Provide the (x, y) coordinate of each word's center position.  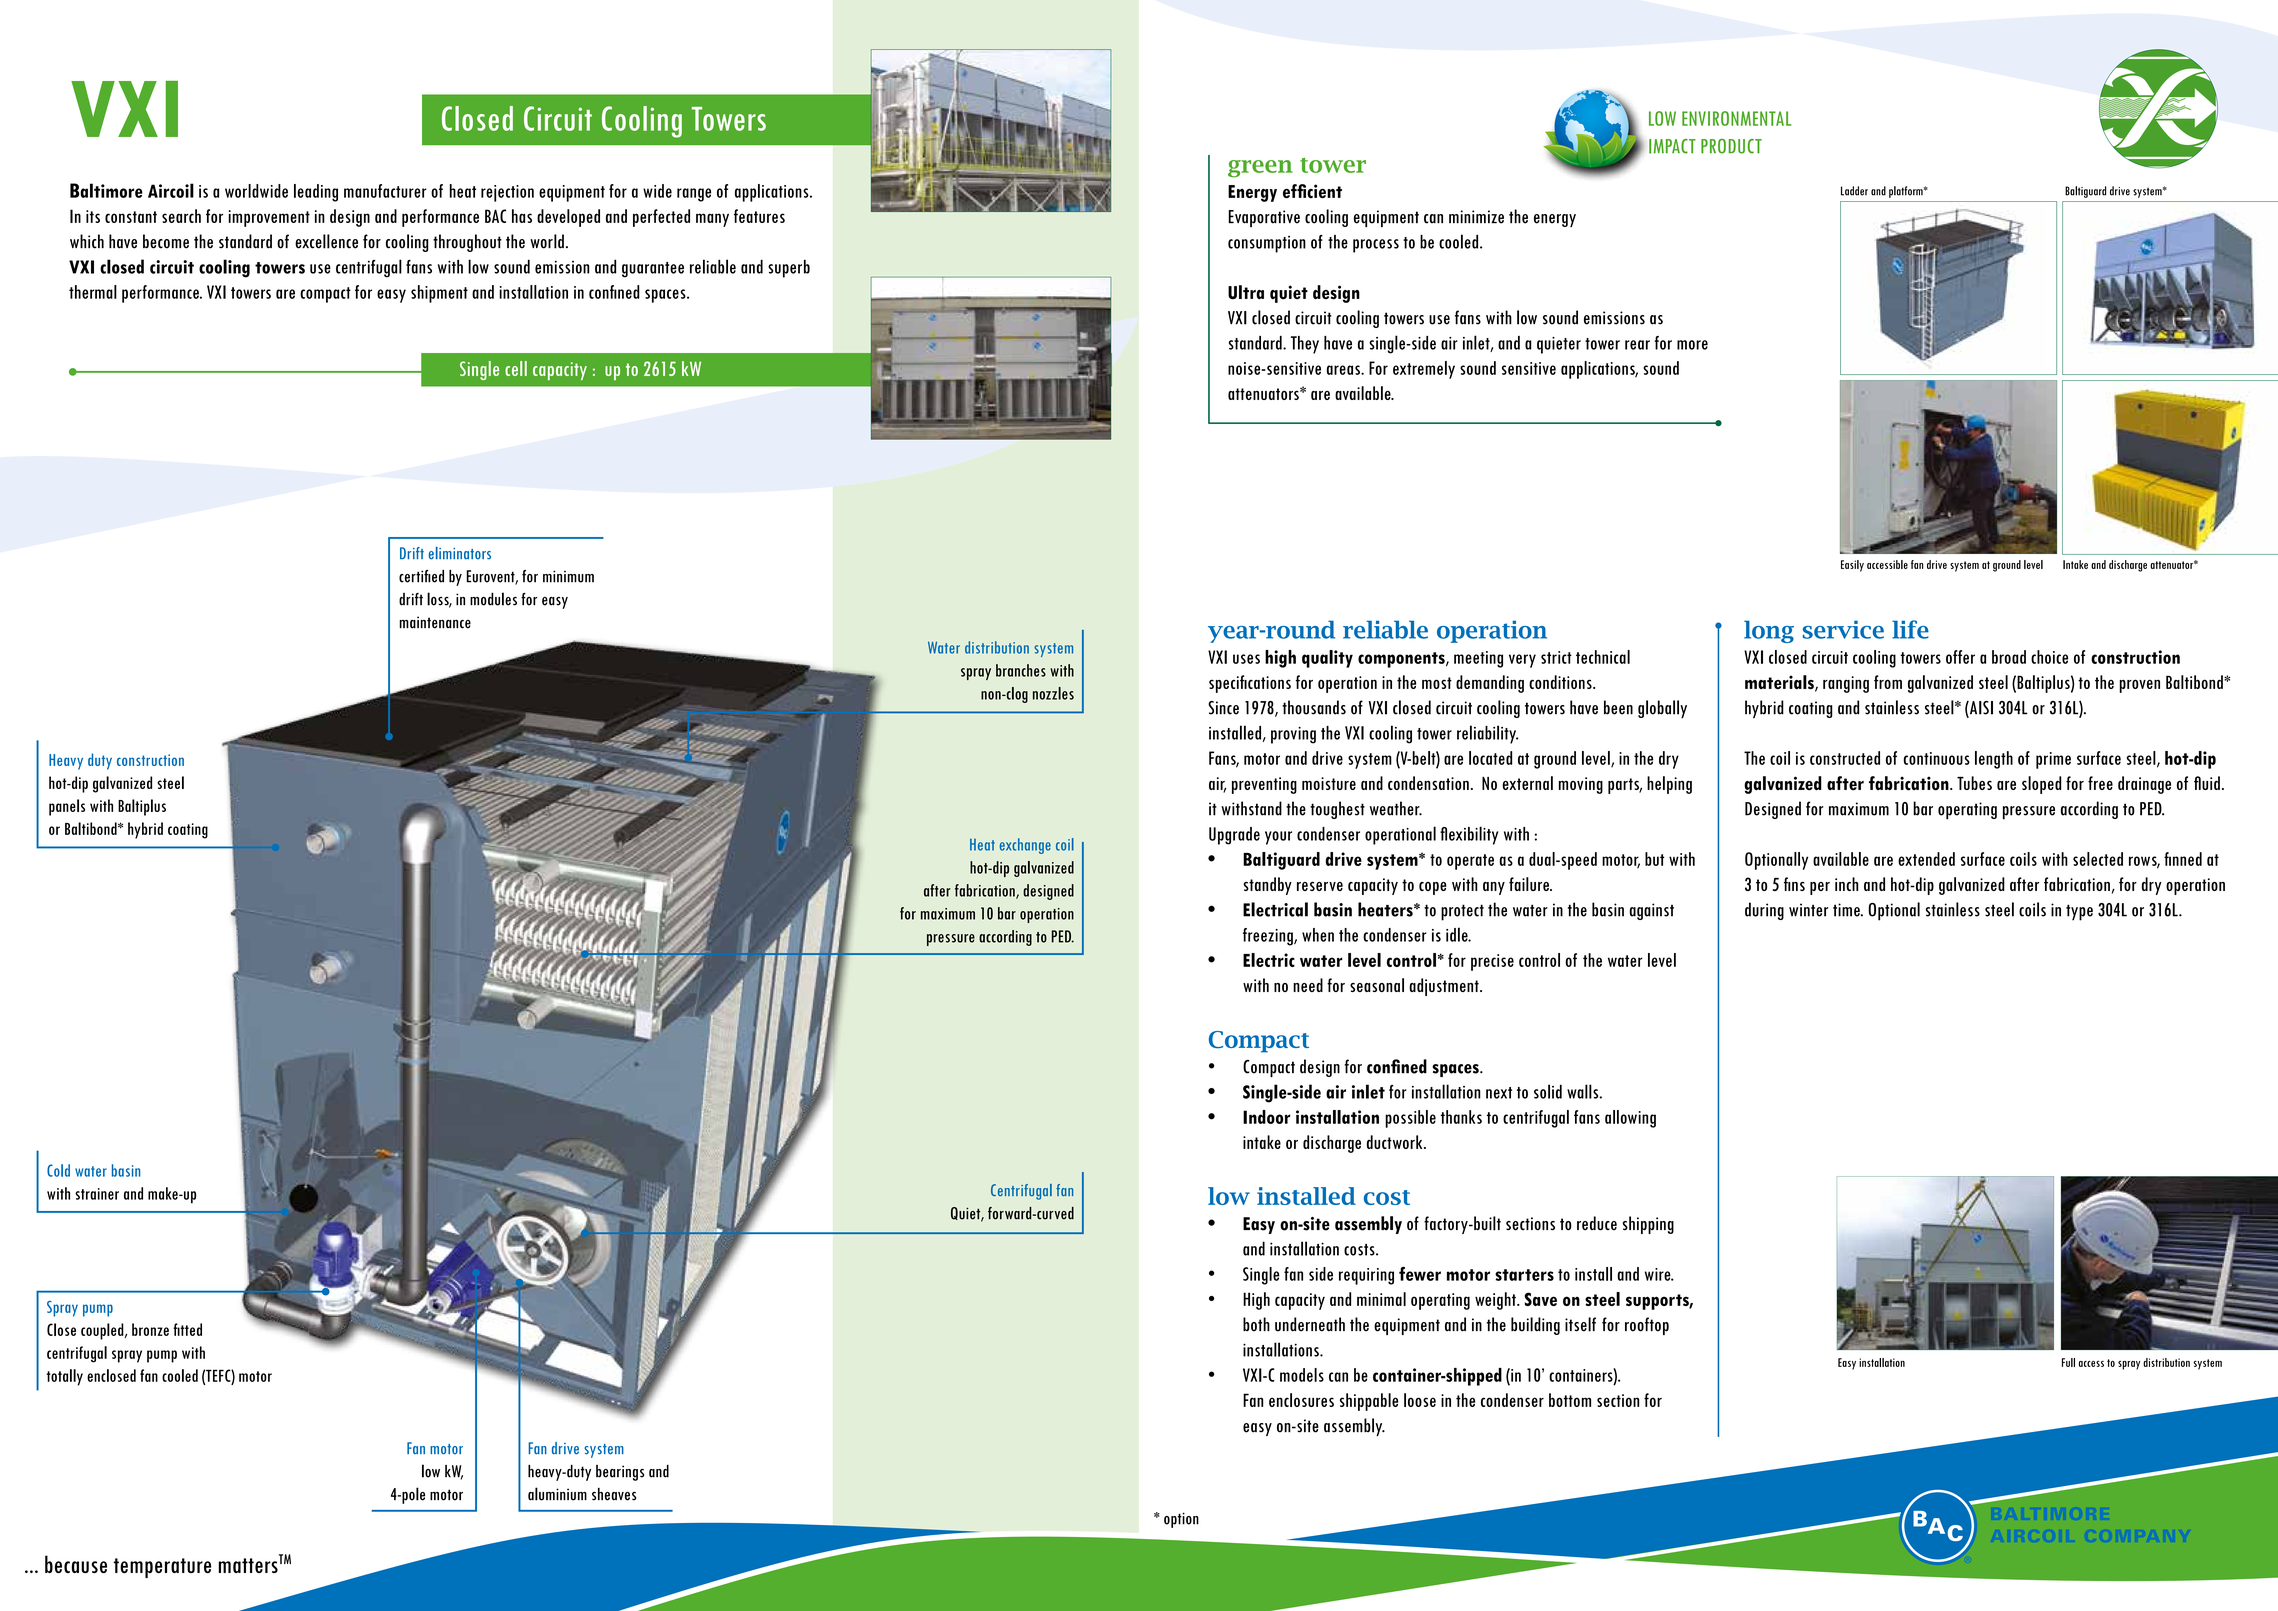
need (1308, 985)
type (2079, 912)
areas (1344, 370)
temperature (162, 1568)
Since (1223, 708)
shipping (1648, 1225)
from (1888, 682)
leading (316, 193)
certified (421, 576)
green (1260, 169)
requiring (1366, 1276)
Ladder (1854, 191)
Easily (1852, 566)
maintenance (435, 622)
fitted (187, 1329)
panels (67, 807)
